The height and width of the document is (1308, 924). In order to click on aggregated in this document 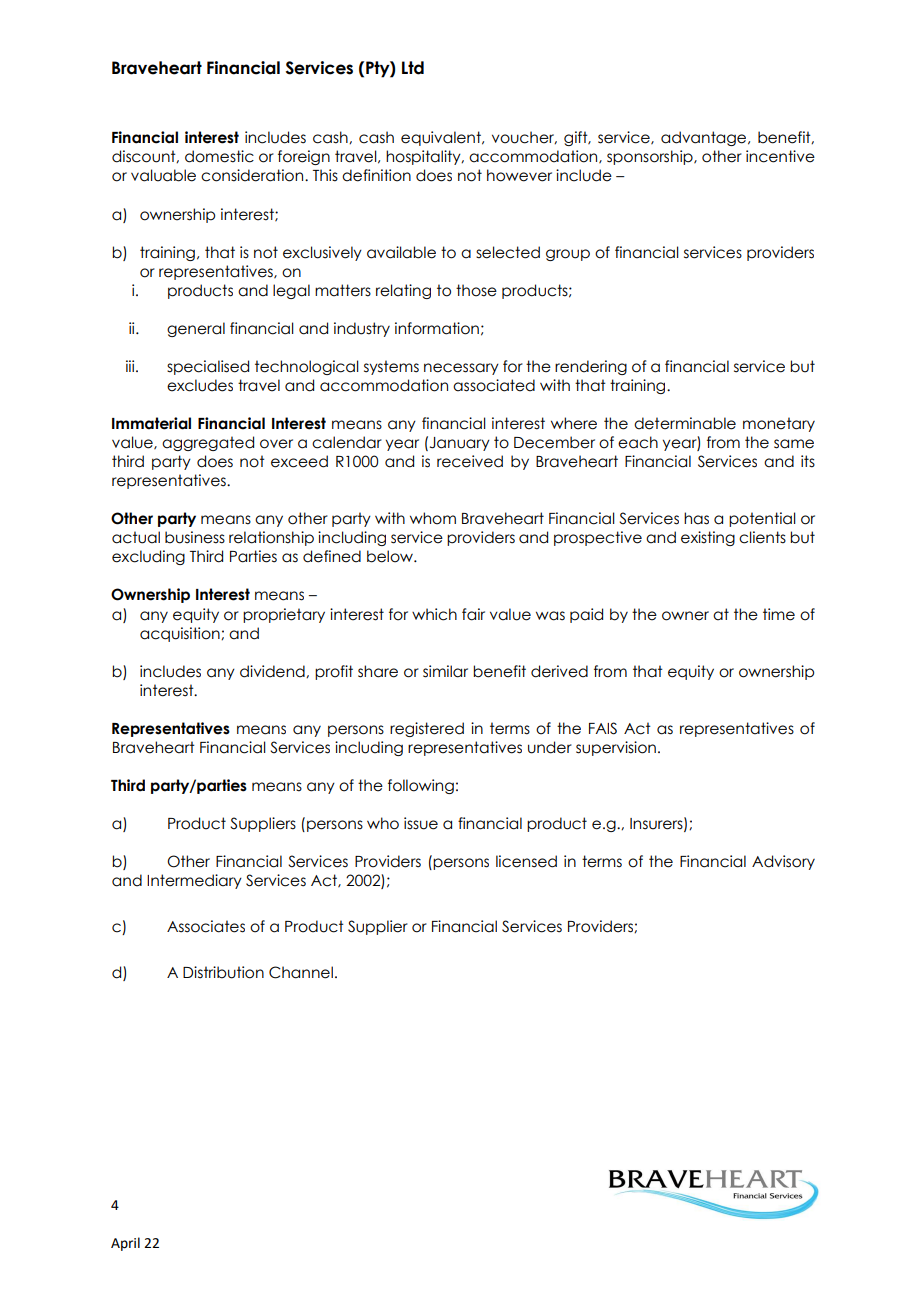, I will do `click(208, 443)`.
